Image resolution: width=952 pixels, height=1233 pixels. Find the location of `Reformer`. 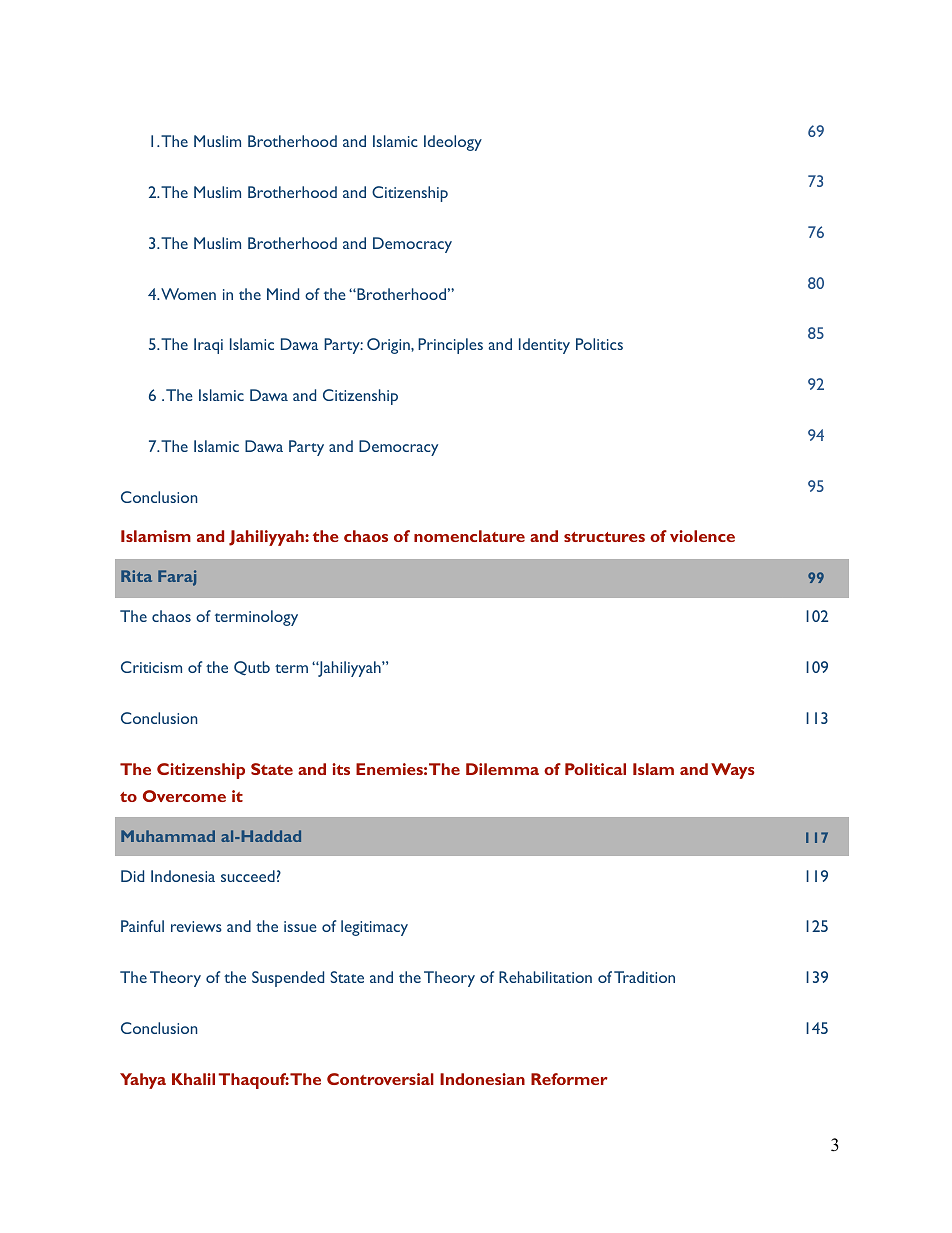

Reformer is located at coordinates (569, 1079).
